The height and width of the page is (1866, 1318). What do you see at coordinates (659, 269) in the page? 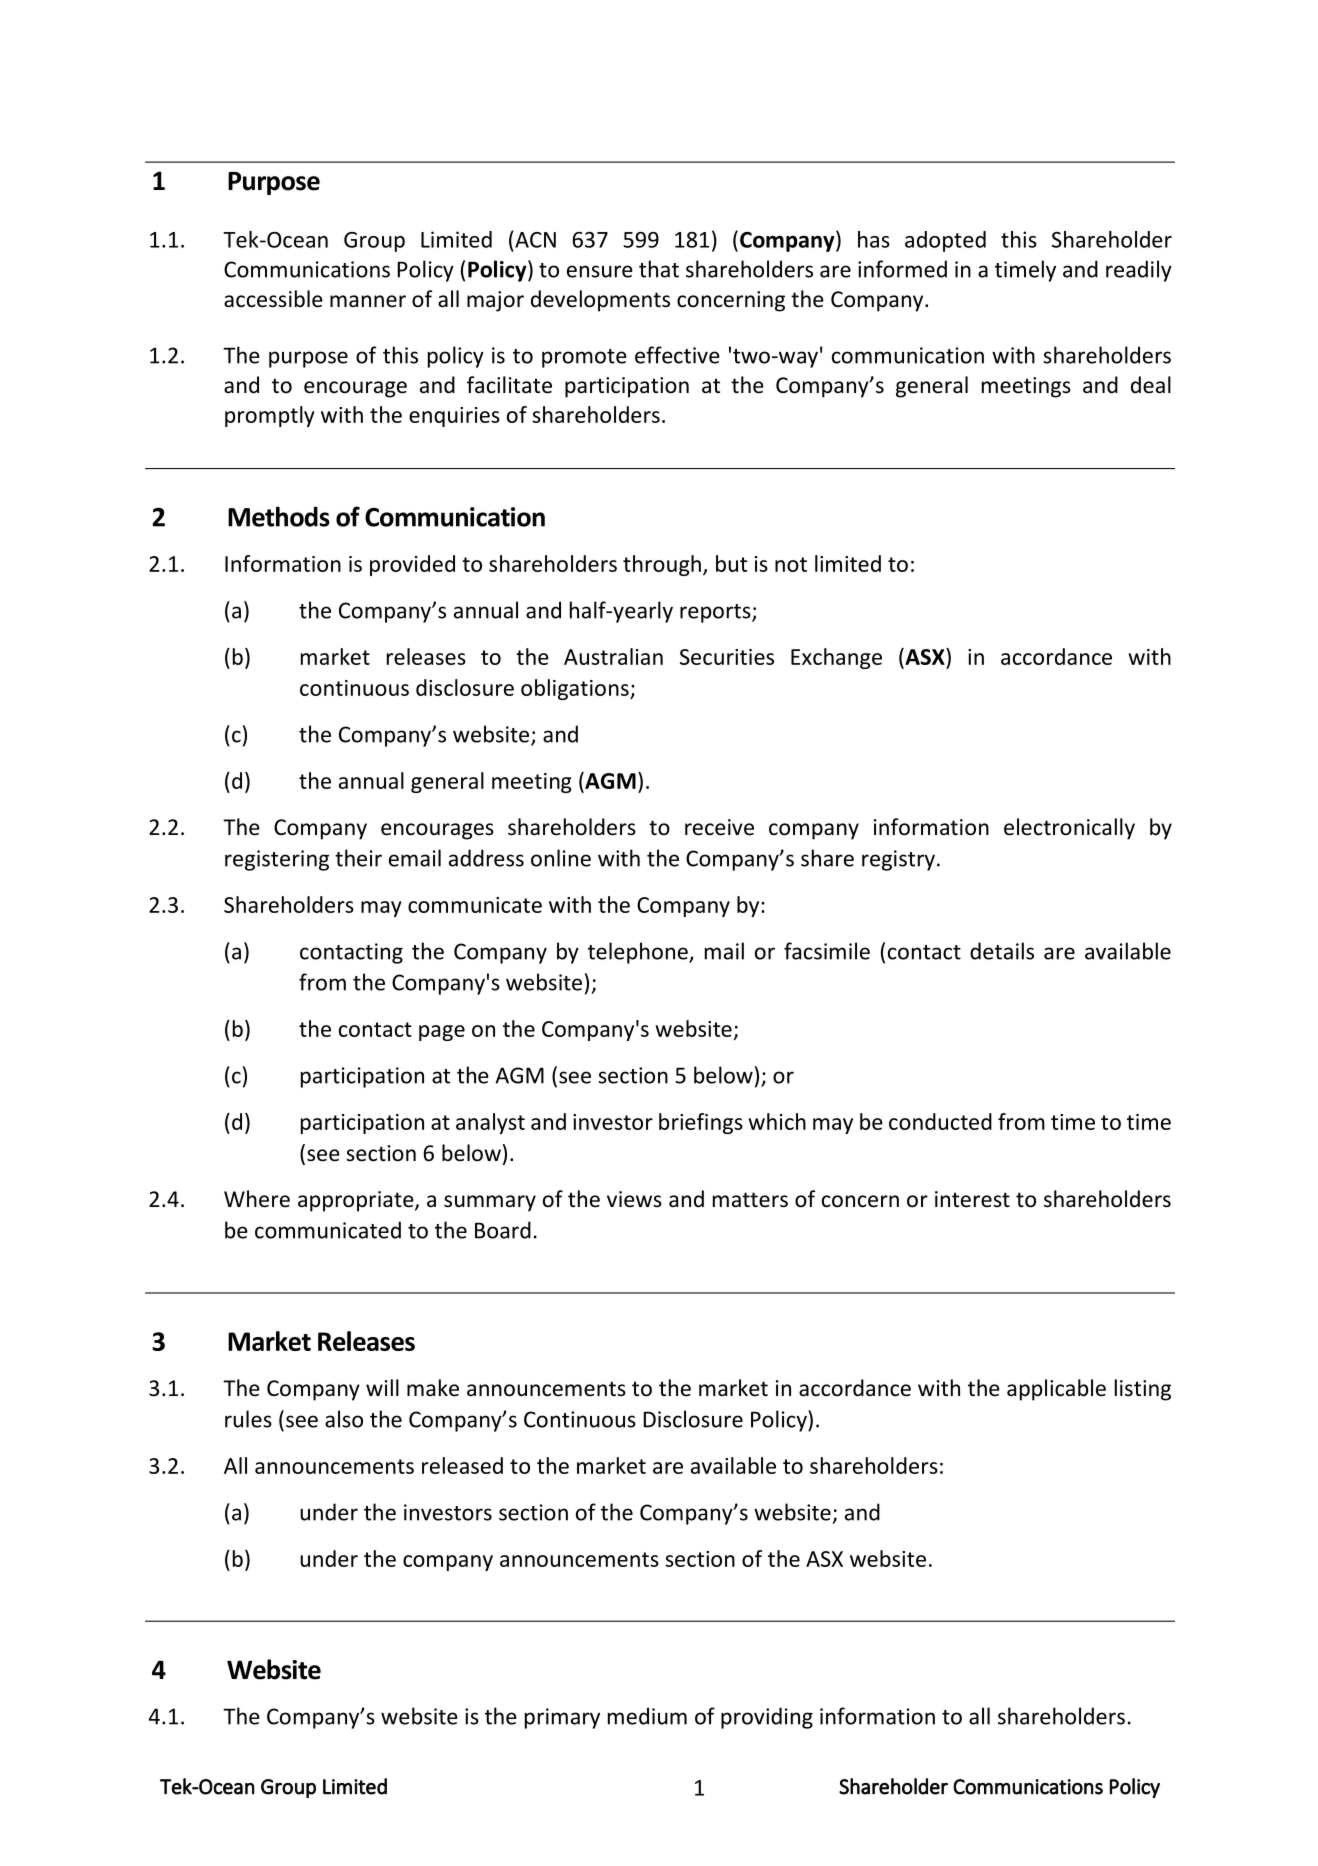
I see `that` at bounding box center [659, 269].
